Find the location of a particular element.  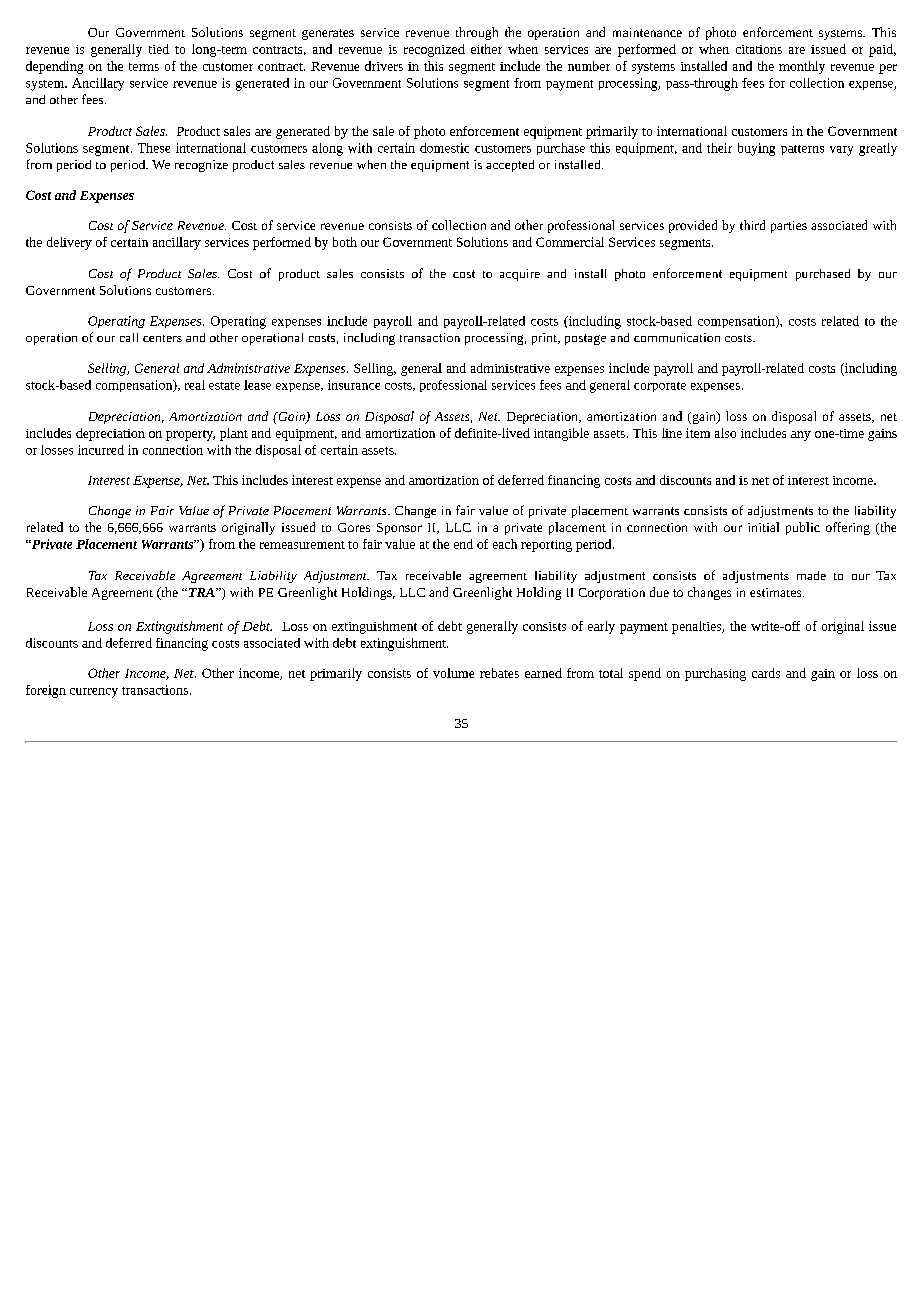

print is located at coordinates (545, 339).
